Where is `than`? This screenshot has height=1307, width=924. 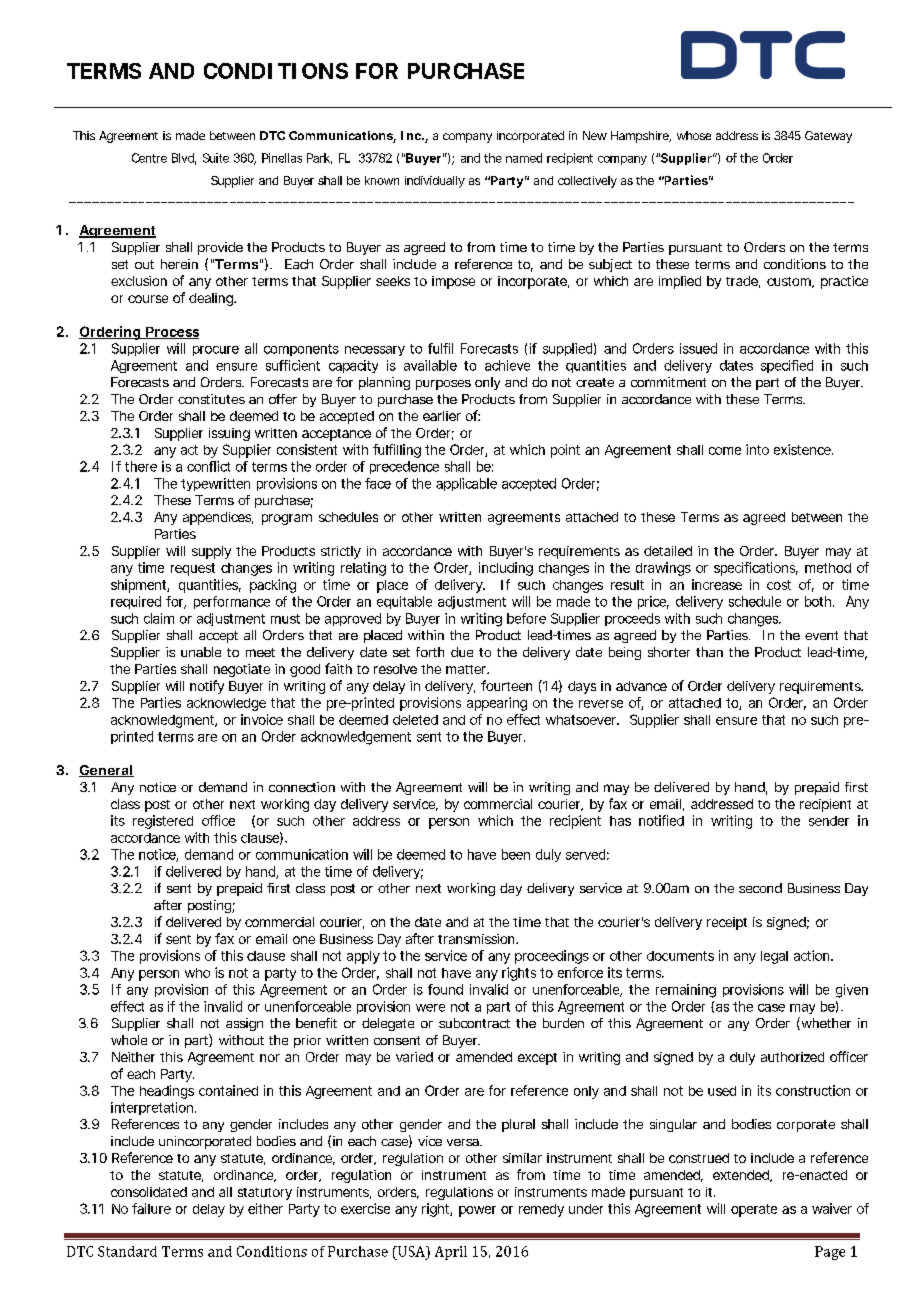 than is located at coordinates (709, 652).
